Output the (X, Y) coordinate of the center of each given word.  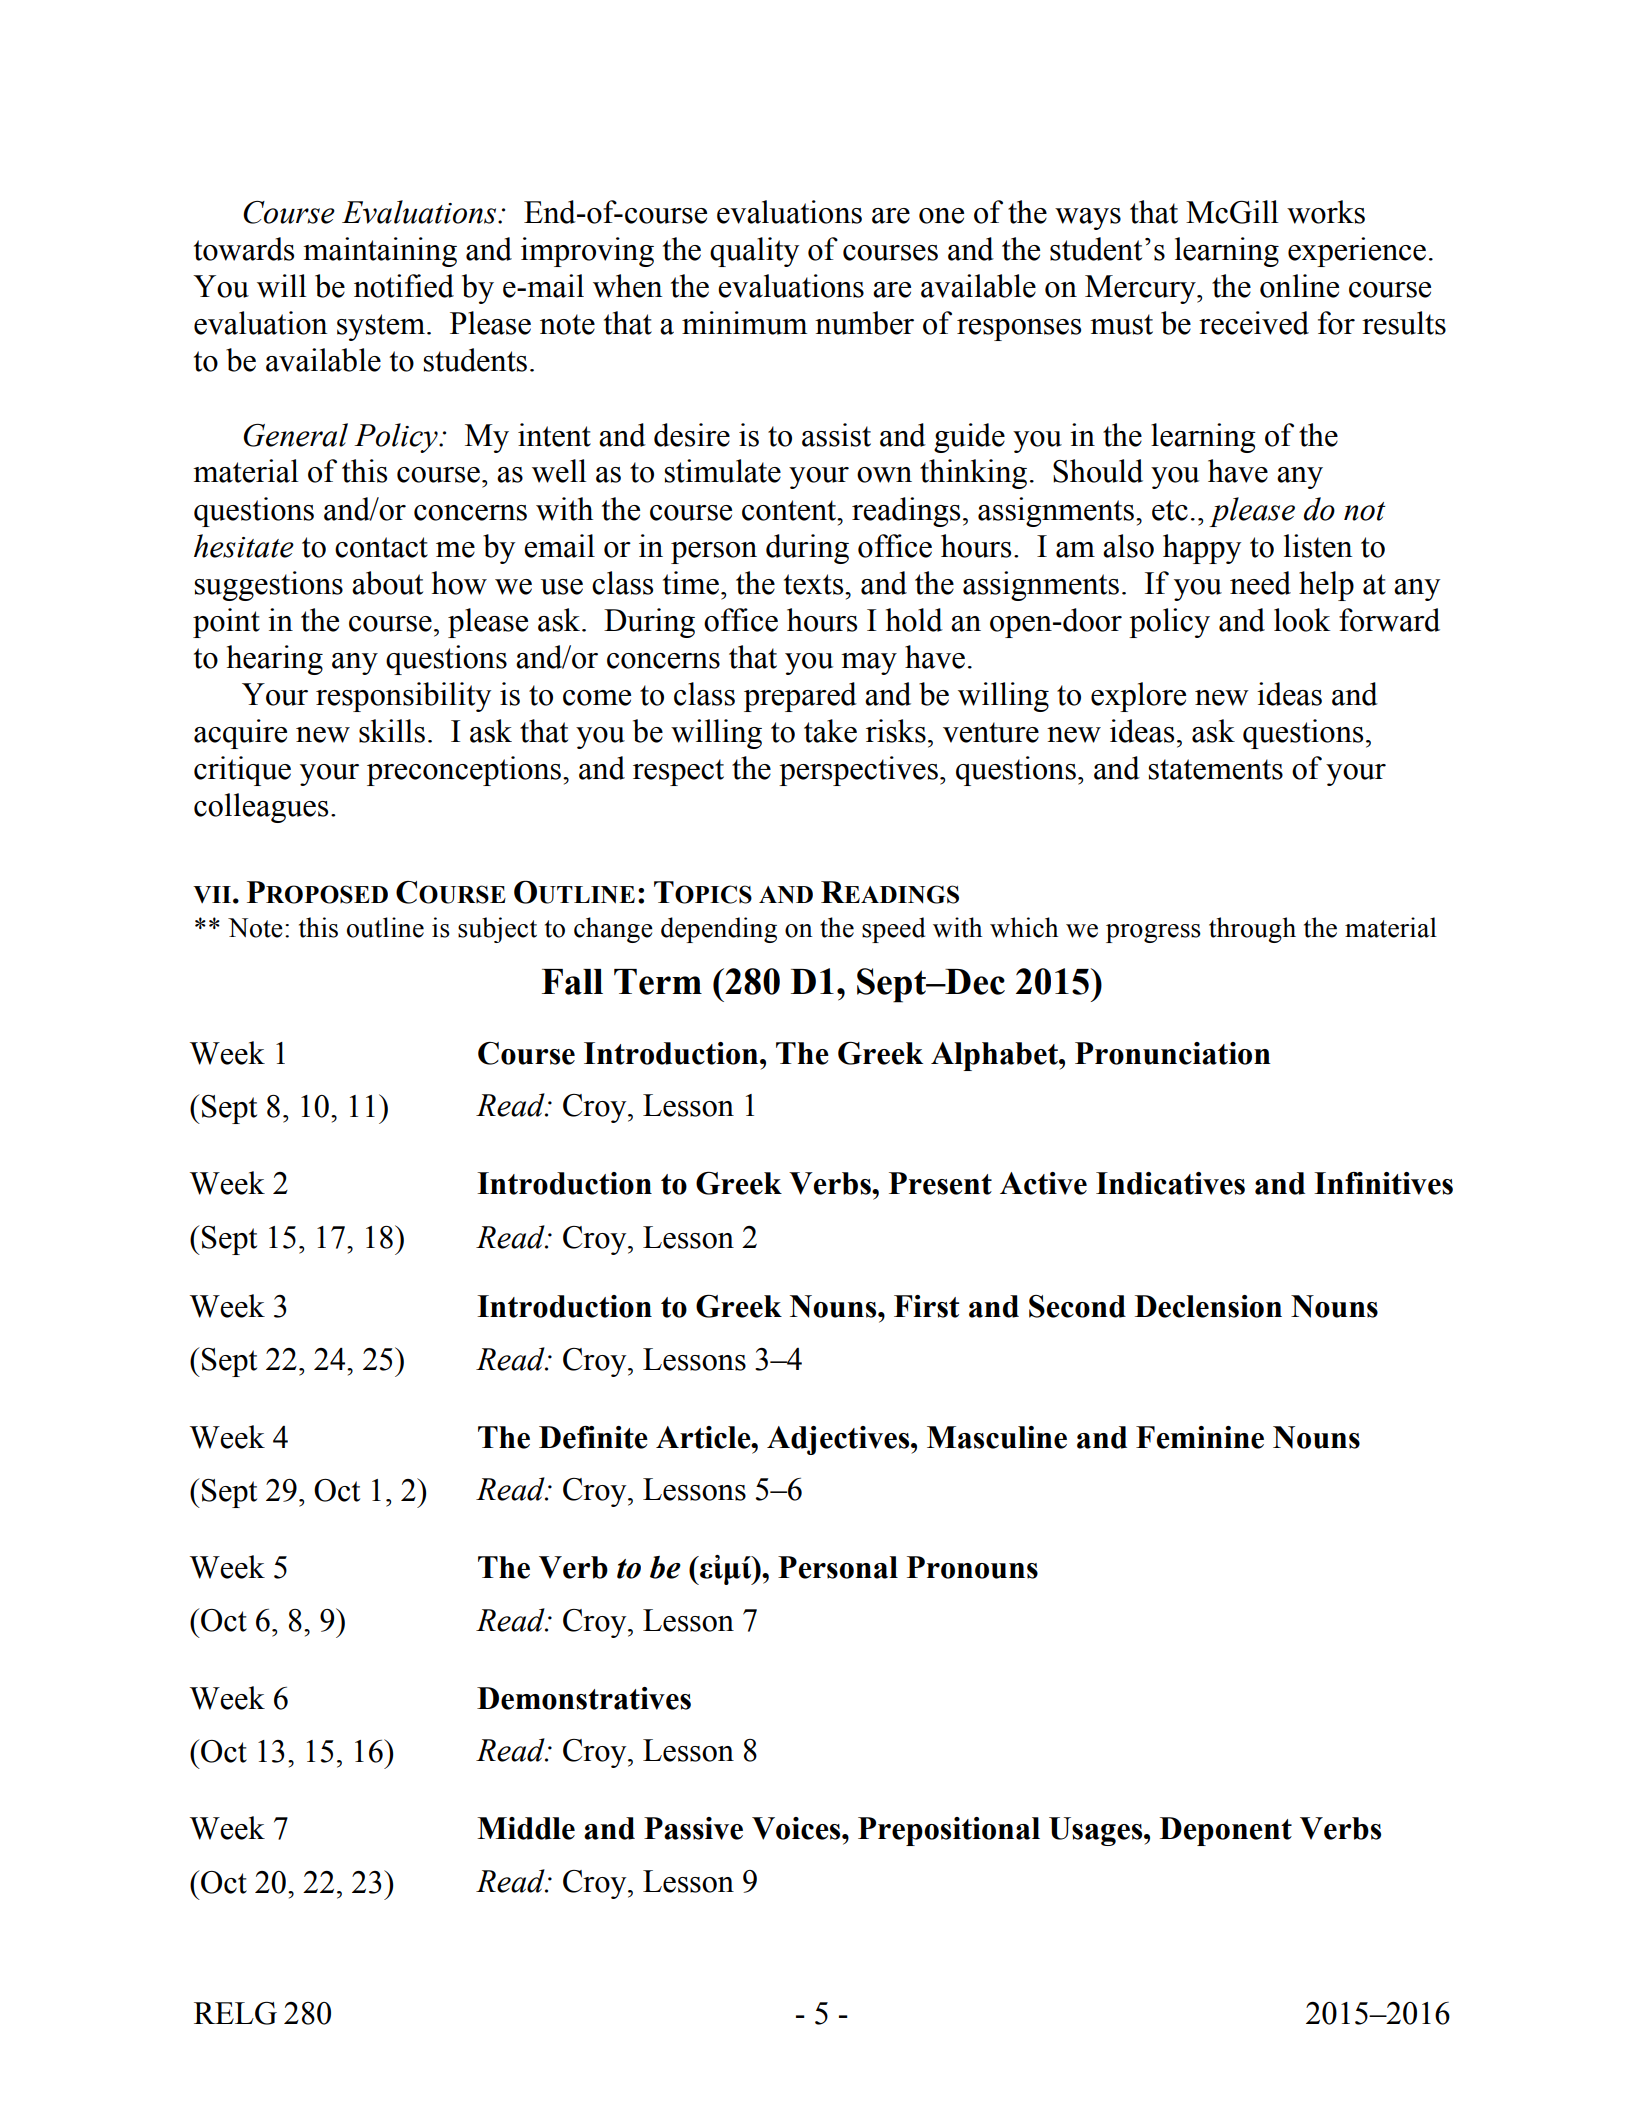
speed (893, 930)
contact (381, 547)
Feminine (1200, 1437)
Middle (526, 1828)
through (1252, 930)
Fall (572, 982)
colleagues (261, 808)
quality (754, 252)
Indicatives (1170, 1183)
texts (815, 584)
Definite (593, 1437)
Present (940, 1183)
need (1260, 583)
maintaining (380, 252)
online (1299, 286)
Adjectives (839, 1440)
